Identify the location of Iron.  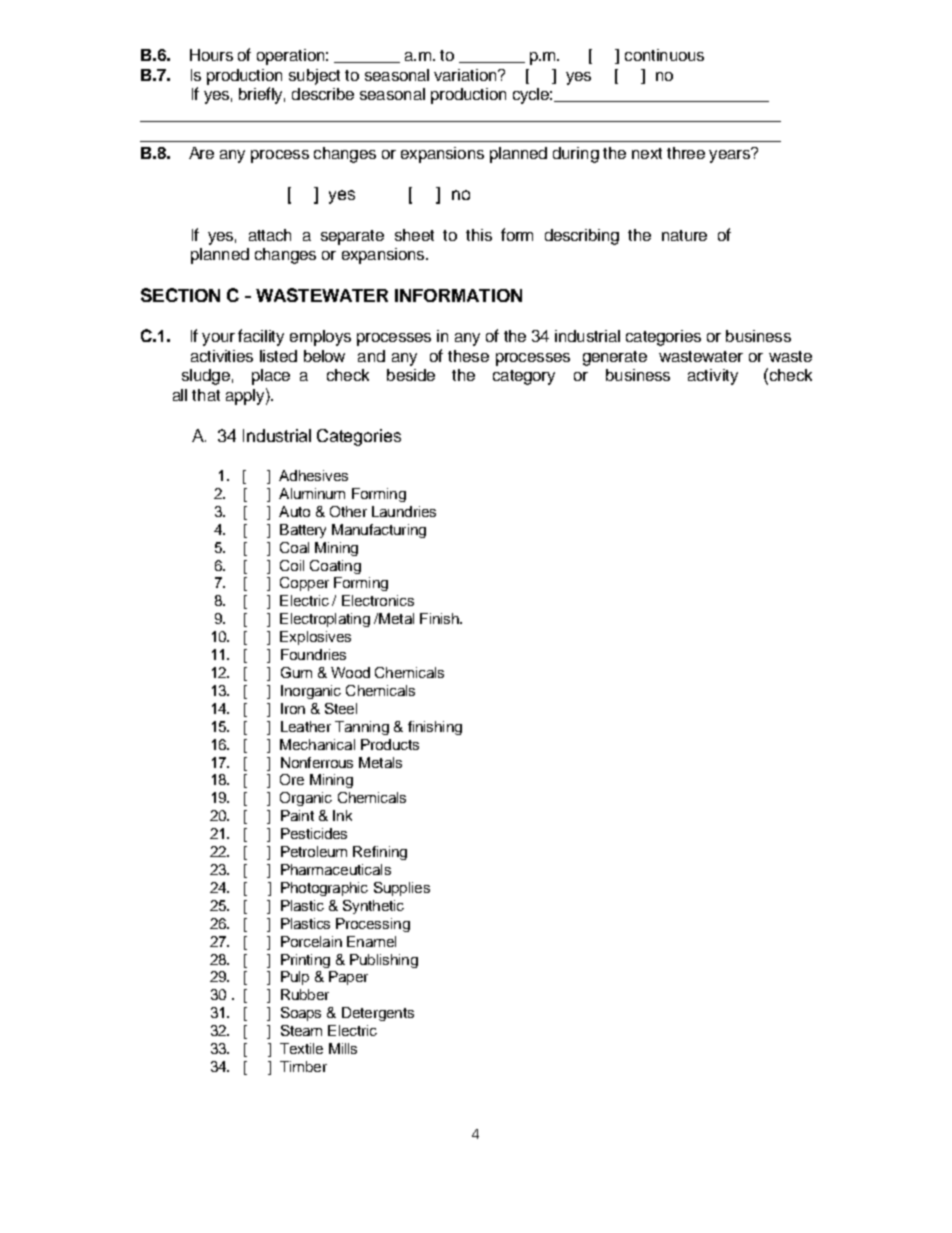
(293, 708).
